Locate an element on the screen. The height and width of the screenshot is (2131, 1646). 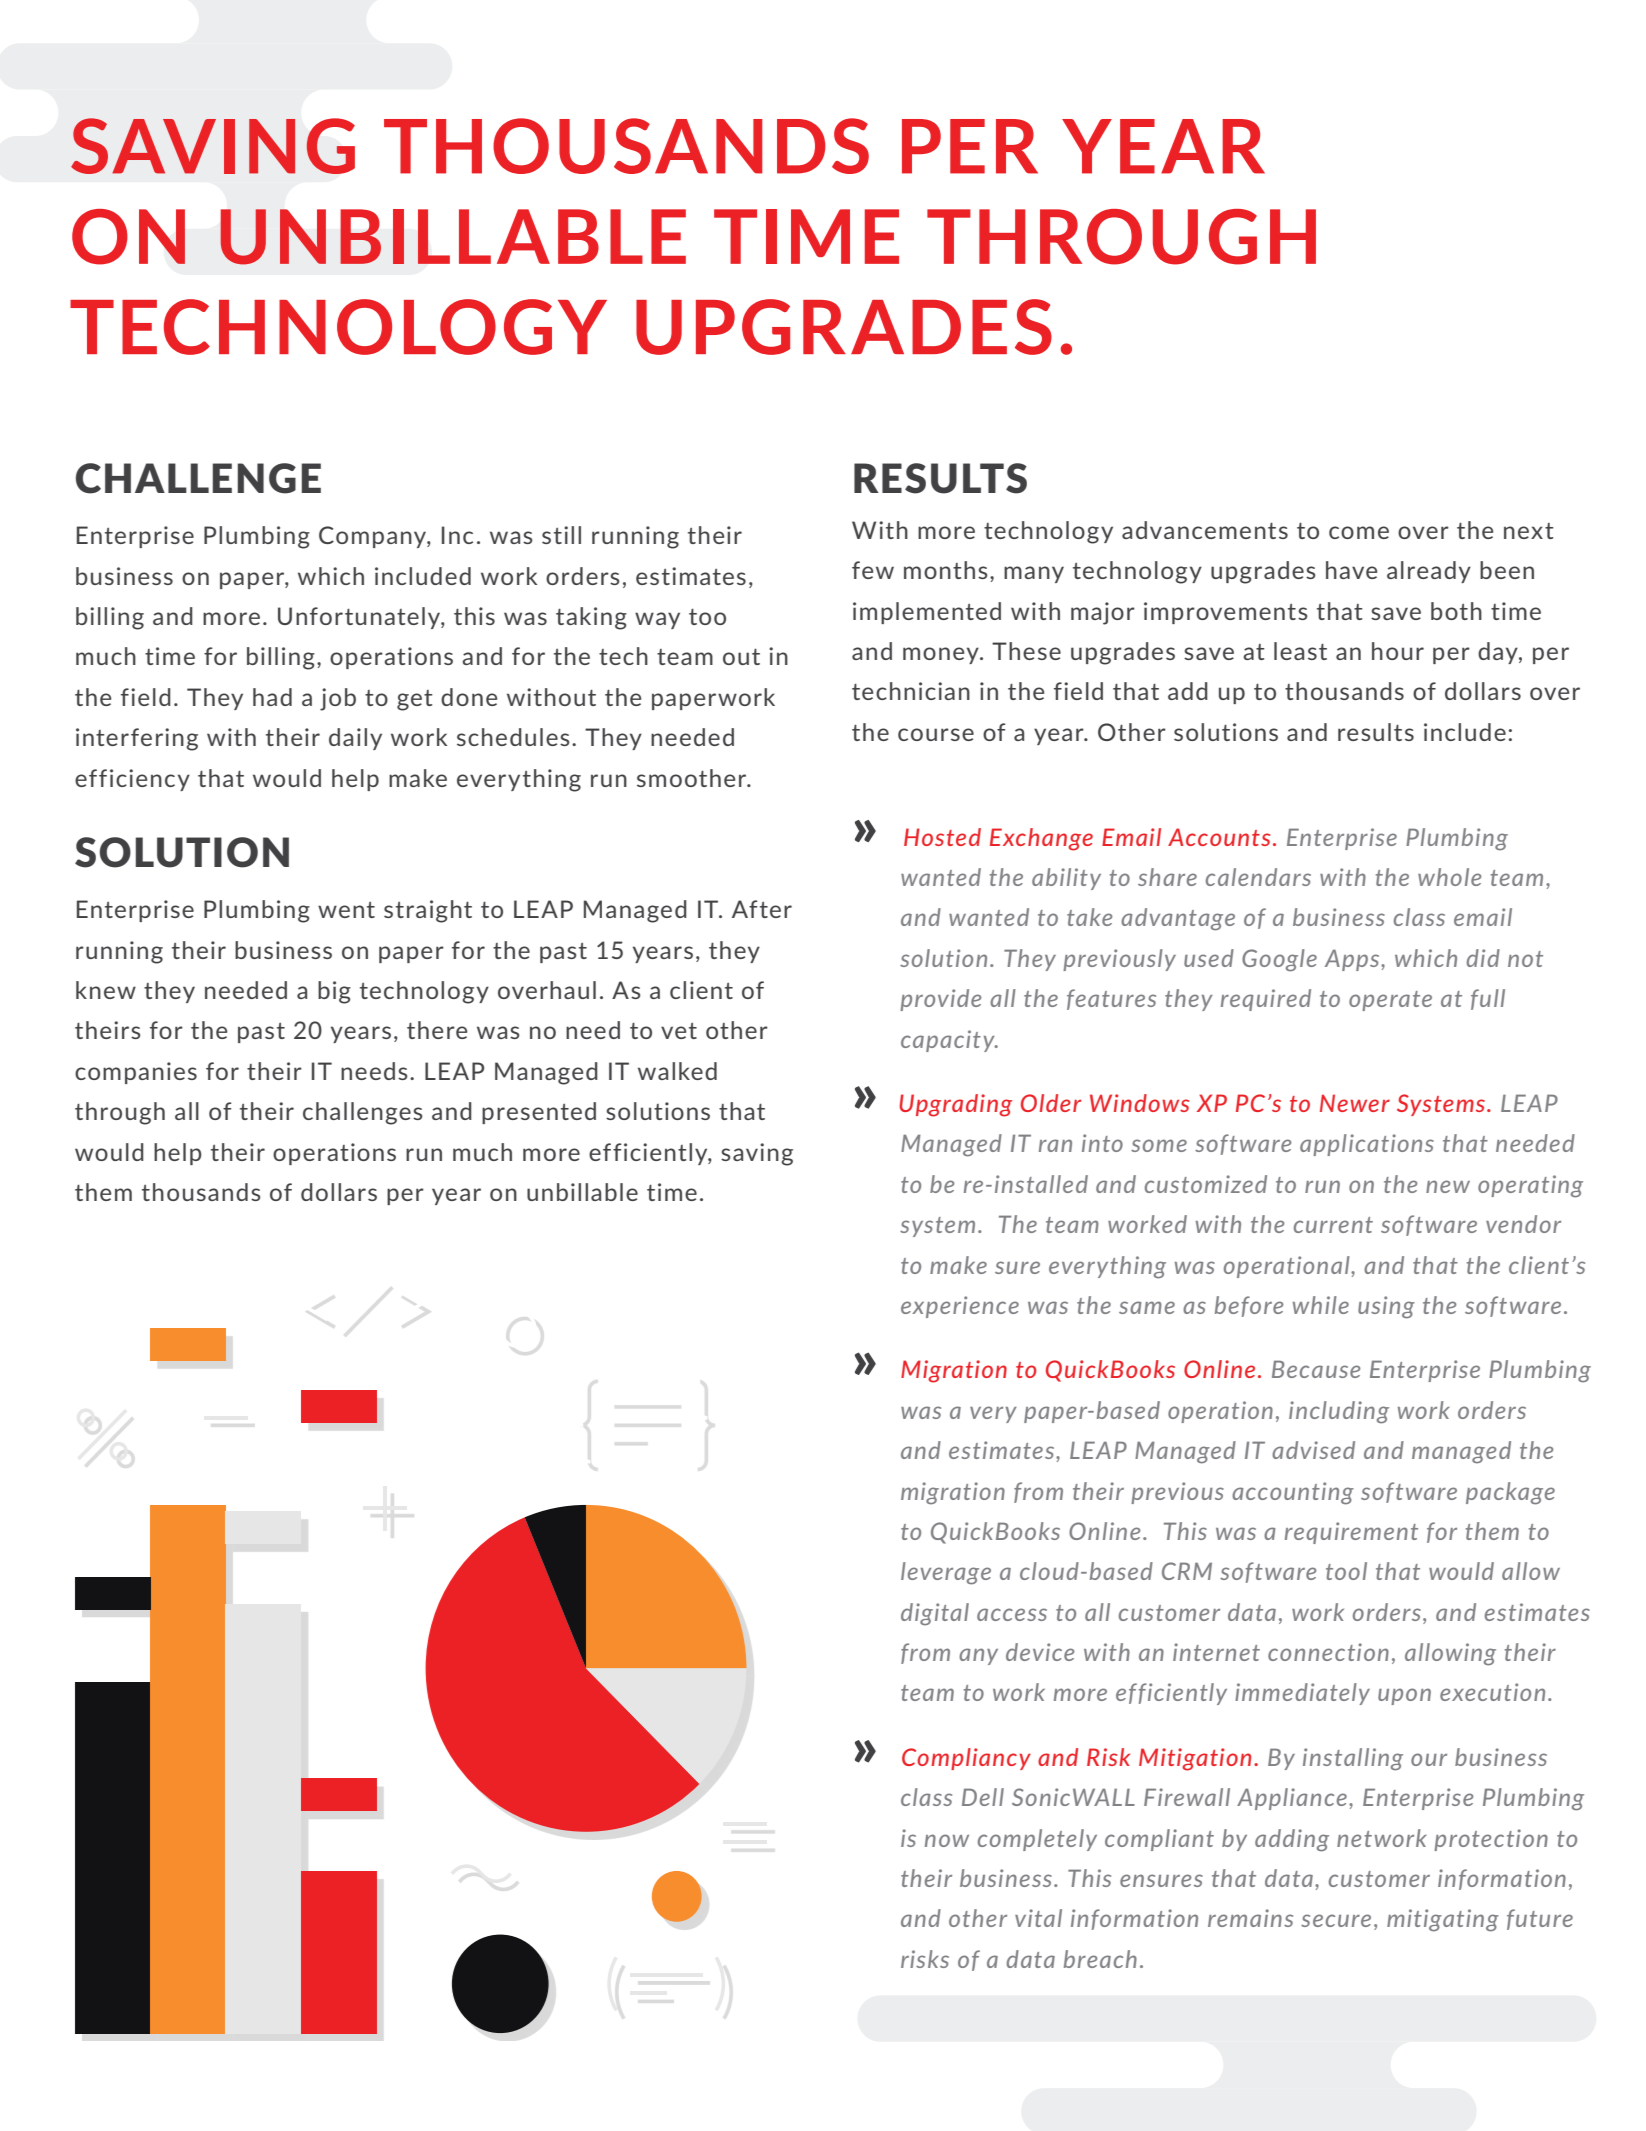
presented is located at coordinates (539, 1113).
